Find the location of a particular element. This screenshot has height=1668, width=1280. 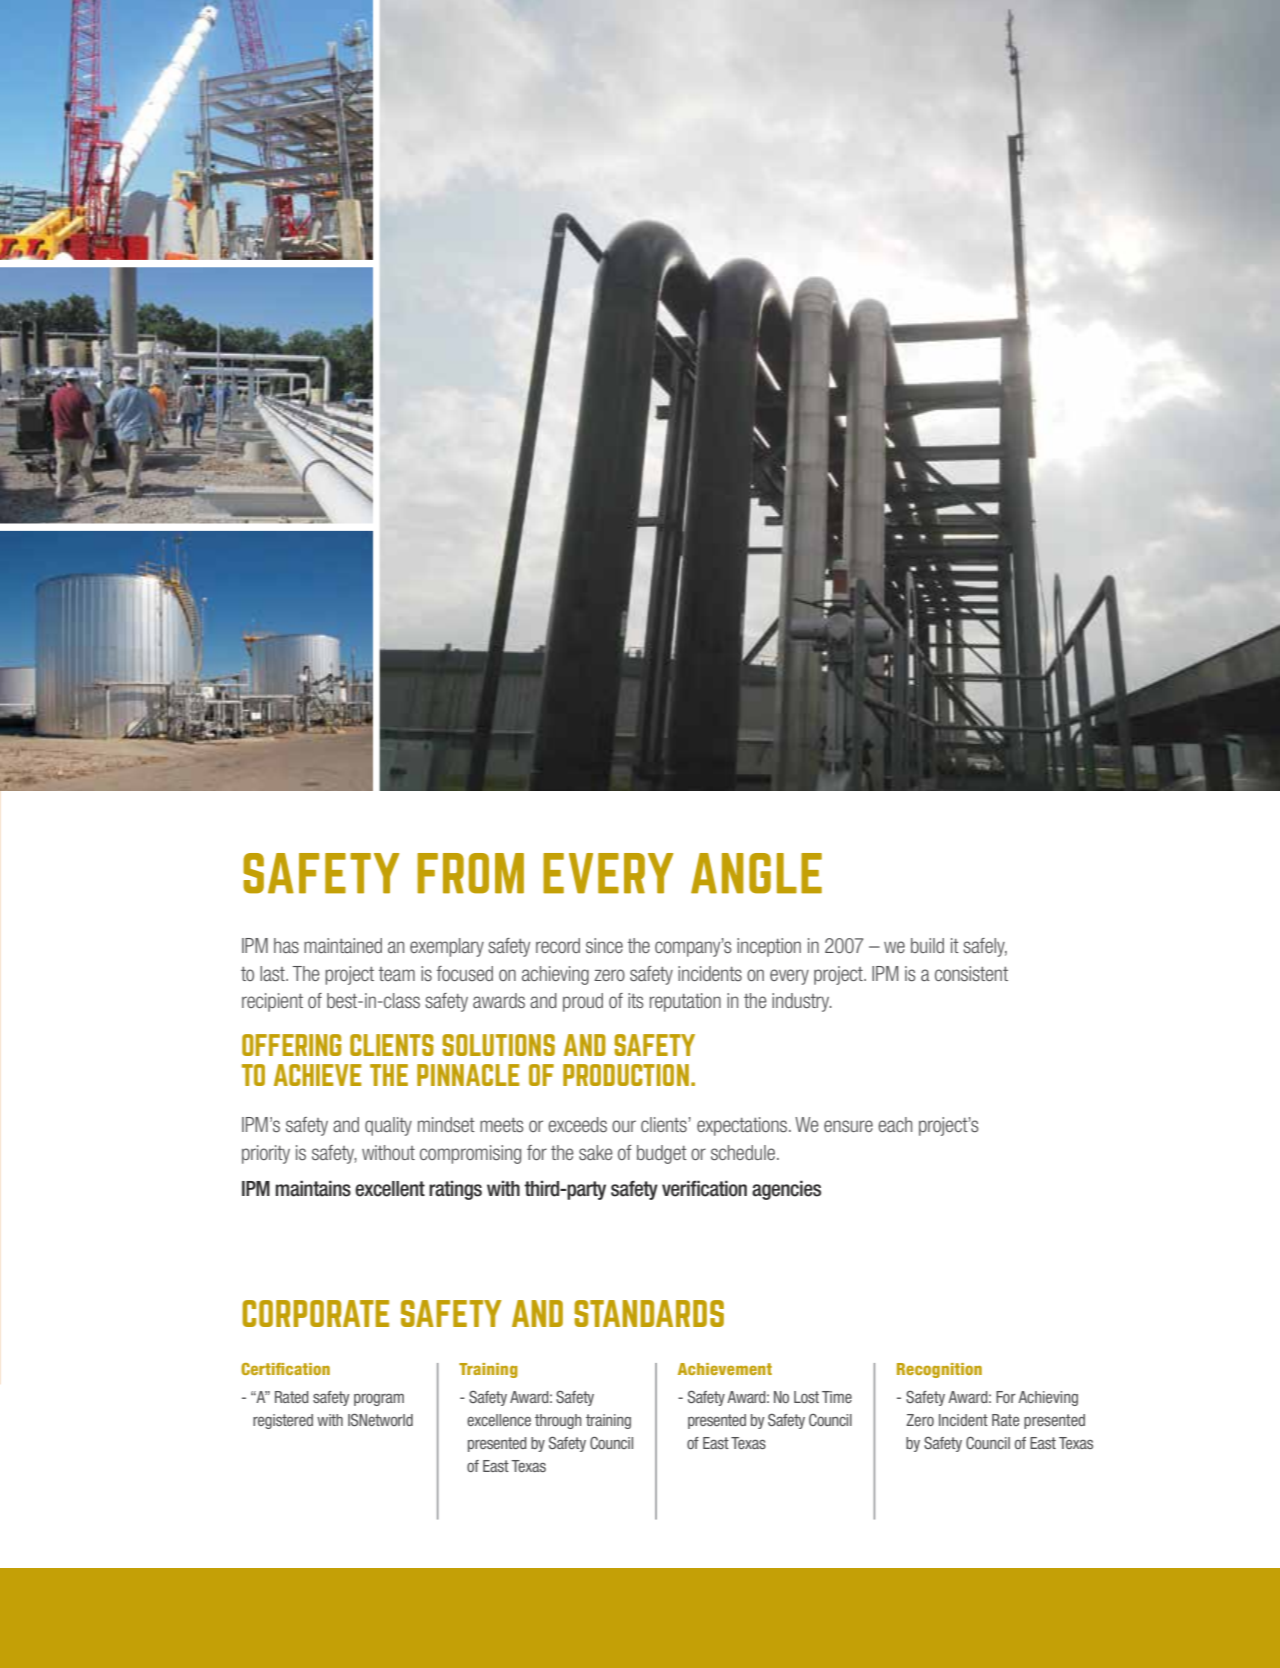

ANGLE is located at coordinates (756, 873).
